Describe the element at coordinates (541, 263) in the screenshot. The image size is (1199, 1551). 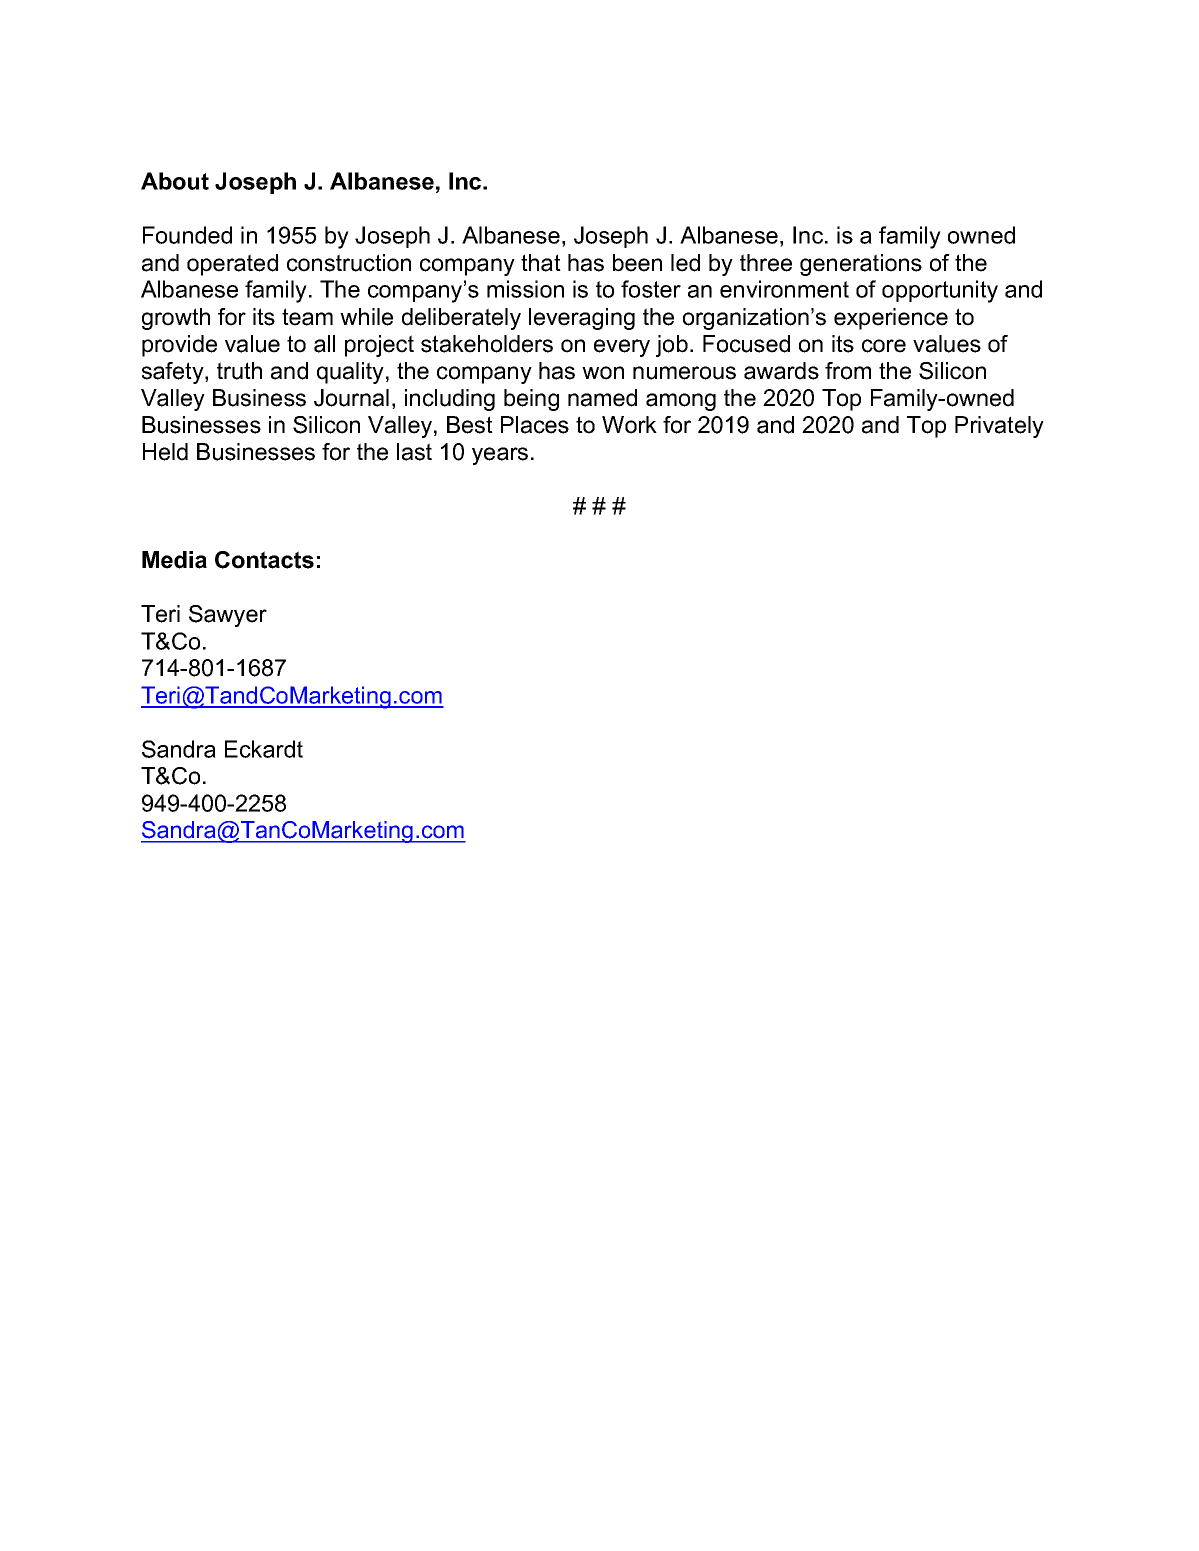
I see `that` at that location.
